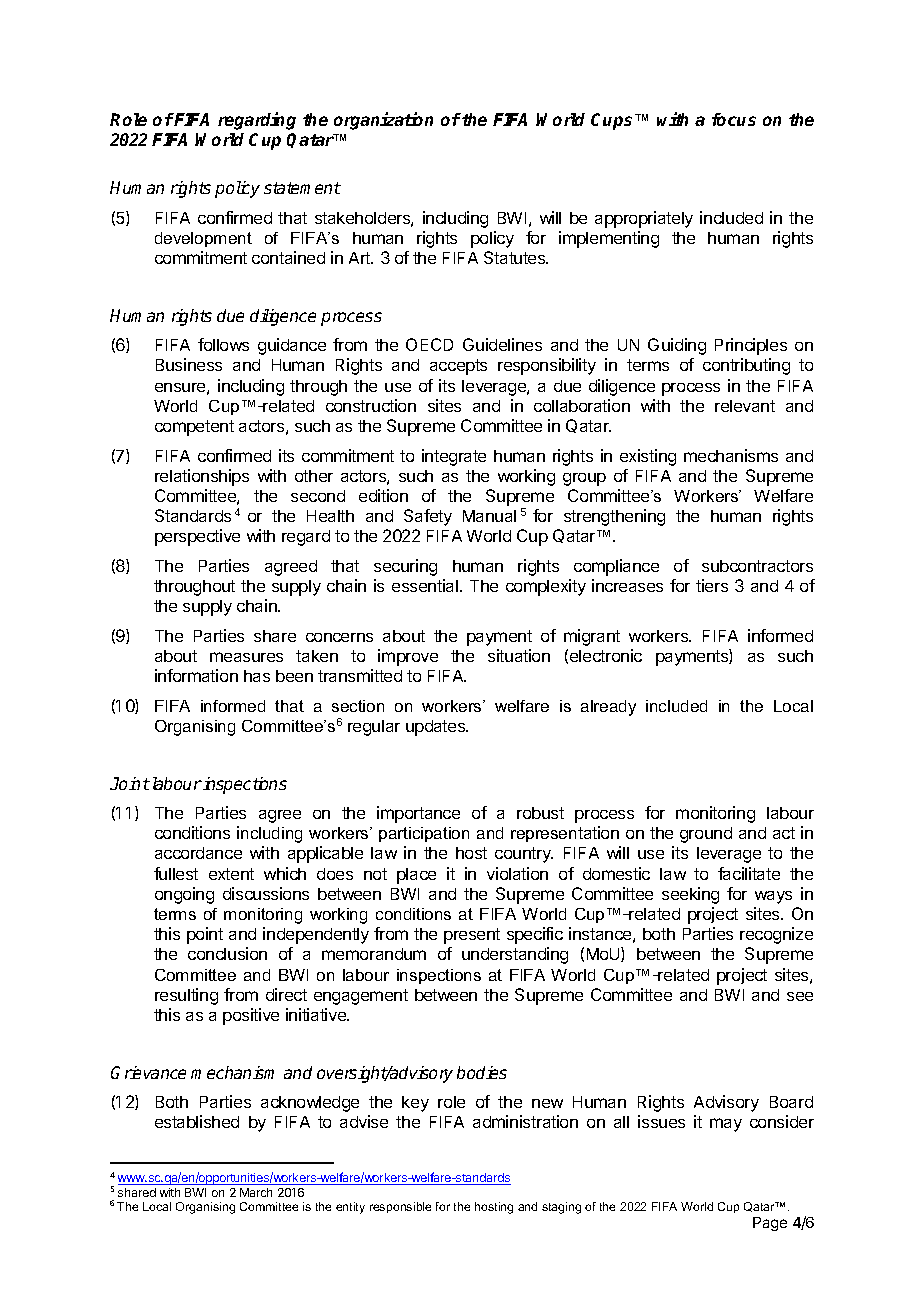 The image size is (924, 1308). I want to click on statement, so click(302, 188).
